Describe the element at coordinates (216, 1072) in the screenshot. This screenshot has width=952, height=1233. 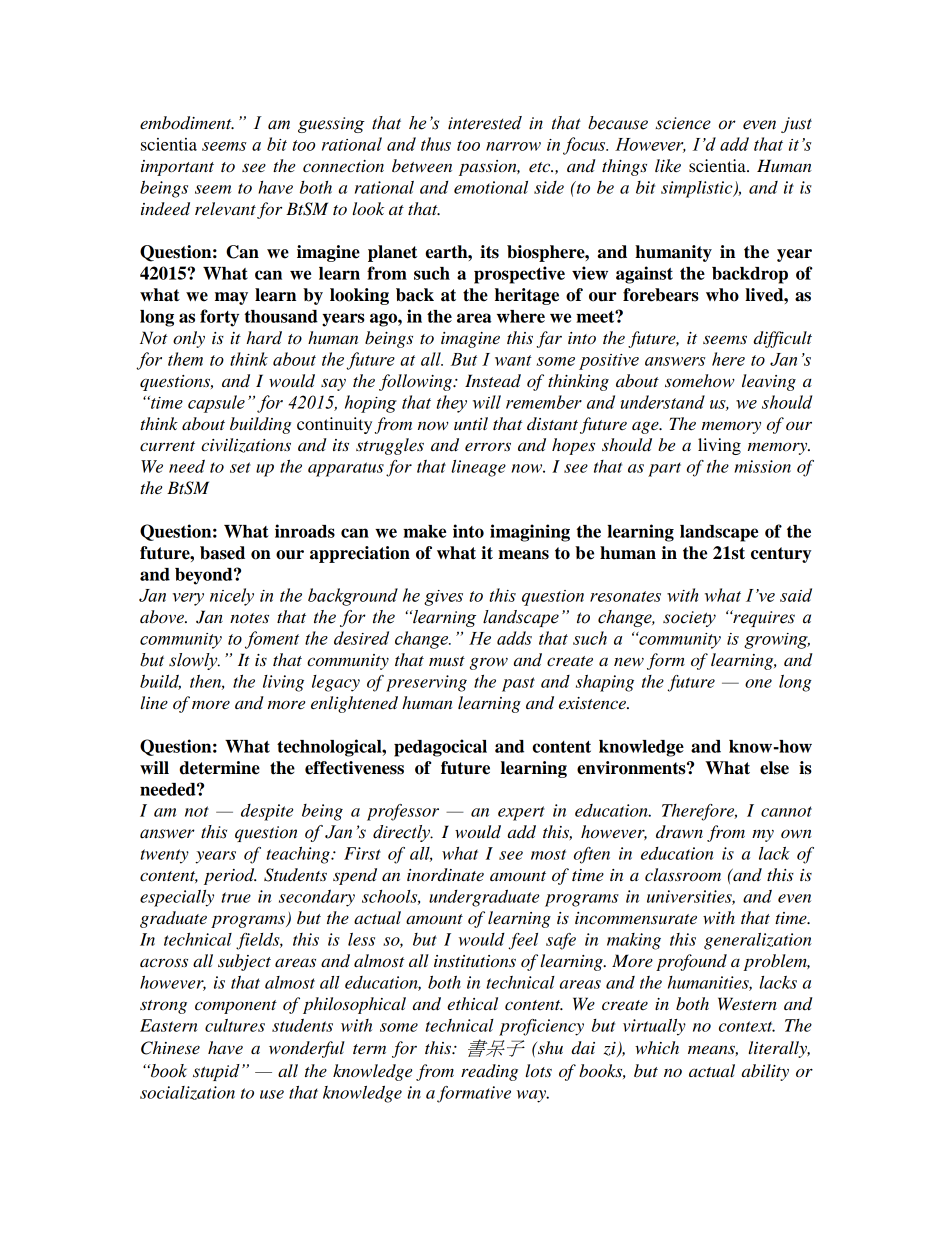
I see `stupid` at that location.
